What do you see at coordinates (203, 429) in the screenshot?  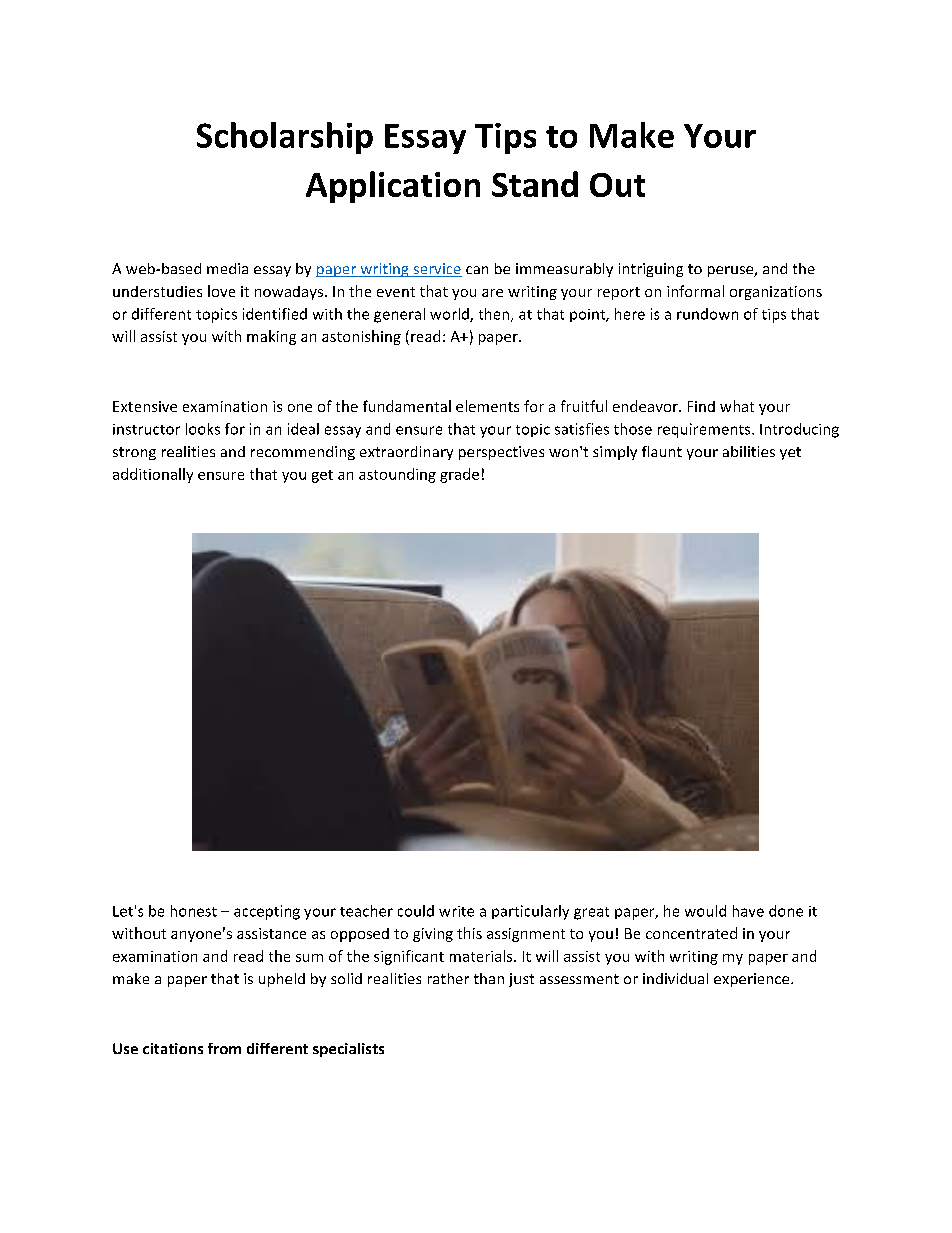 I see `looks` at bounding box center [203, 429].
